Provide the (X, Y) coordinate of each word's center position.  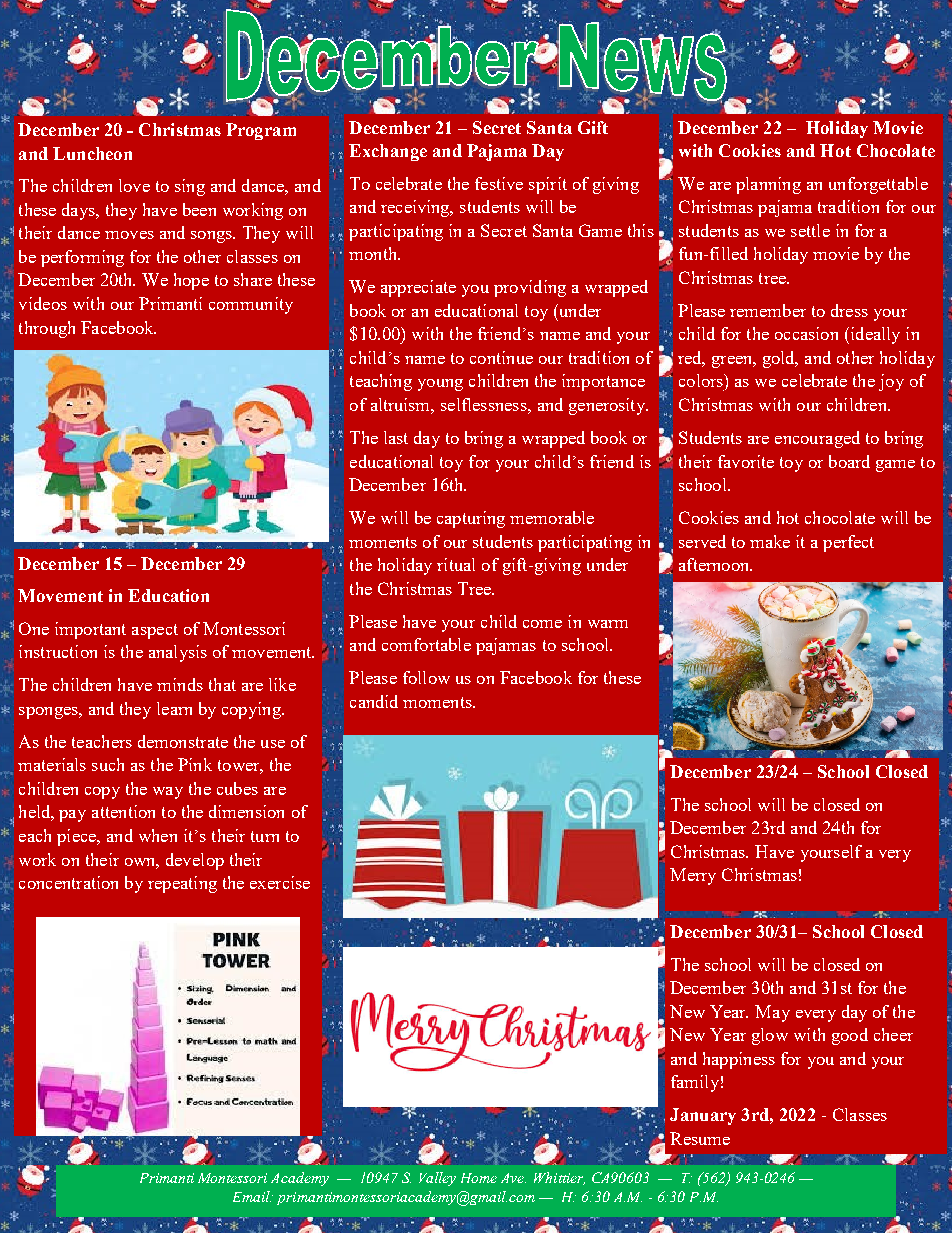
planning (768, 185)
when (158, 835)
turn (265, 836)
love (134, 185)
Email (252, 1196)
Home (479, 1178)
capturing (471, 519)
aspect (155, 631)
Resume (700, 1138)
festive (499, 183)
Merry (693, 876)
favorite (746, 461)
